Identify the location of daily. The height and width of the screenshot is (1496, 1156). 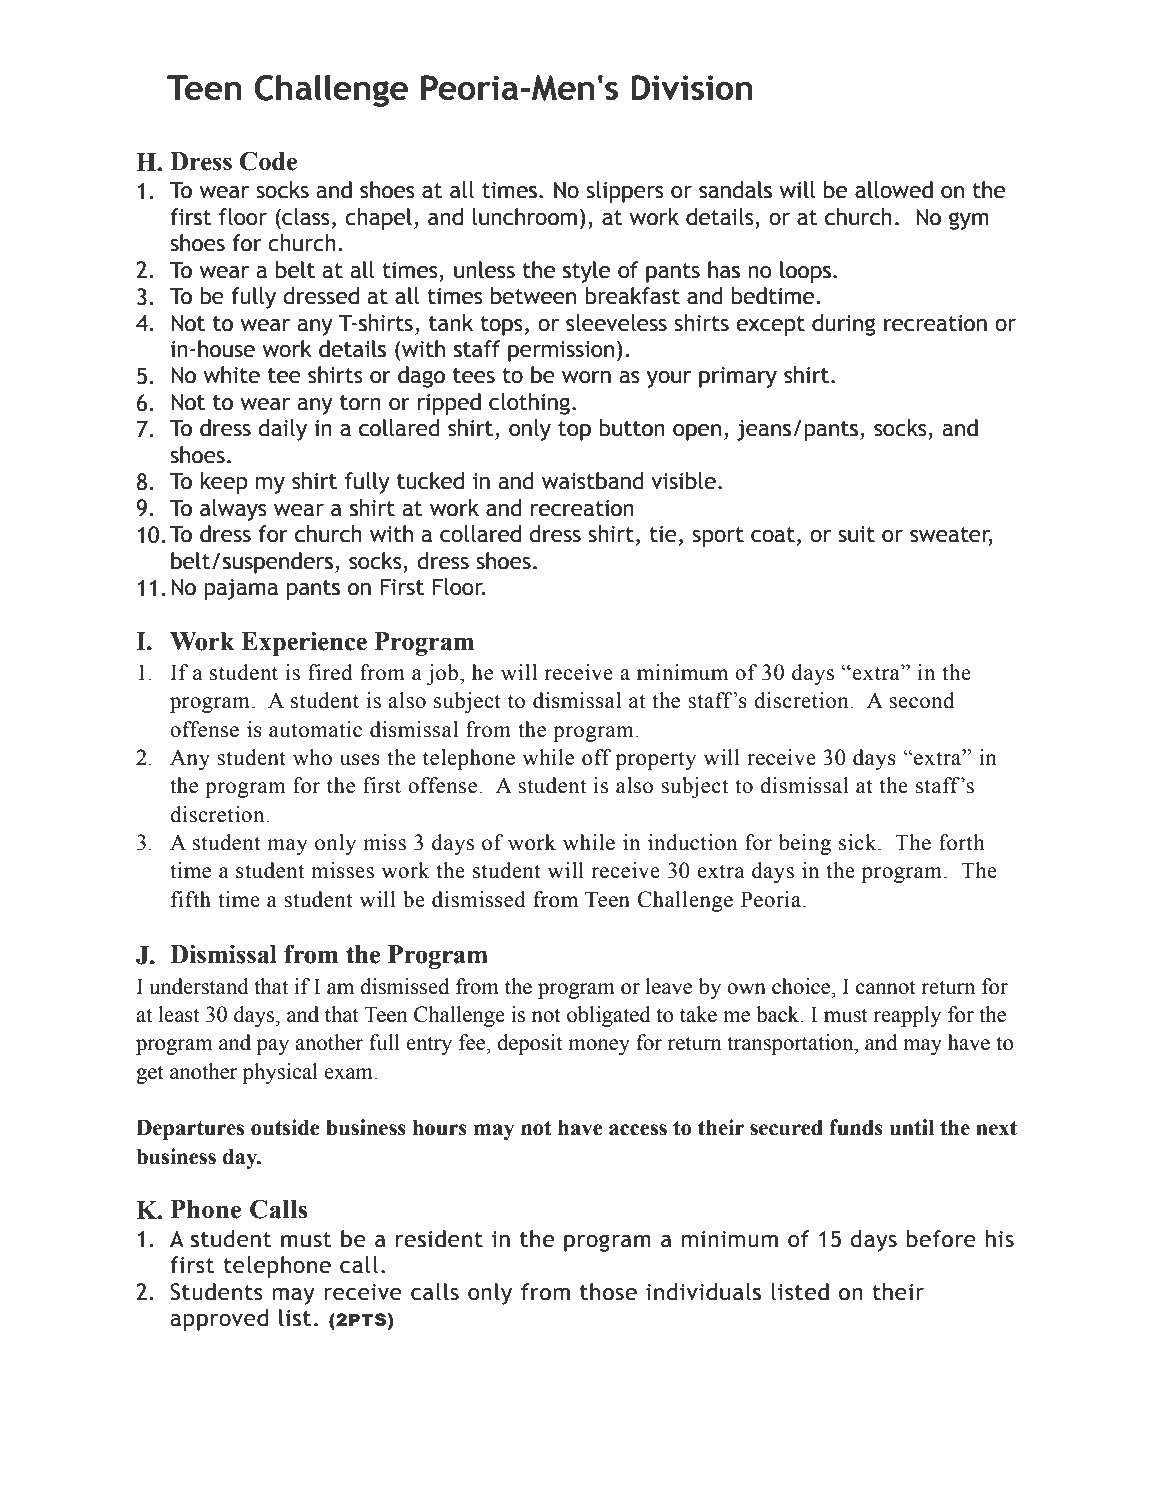
(282, 430).
